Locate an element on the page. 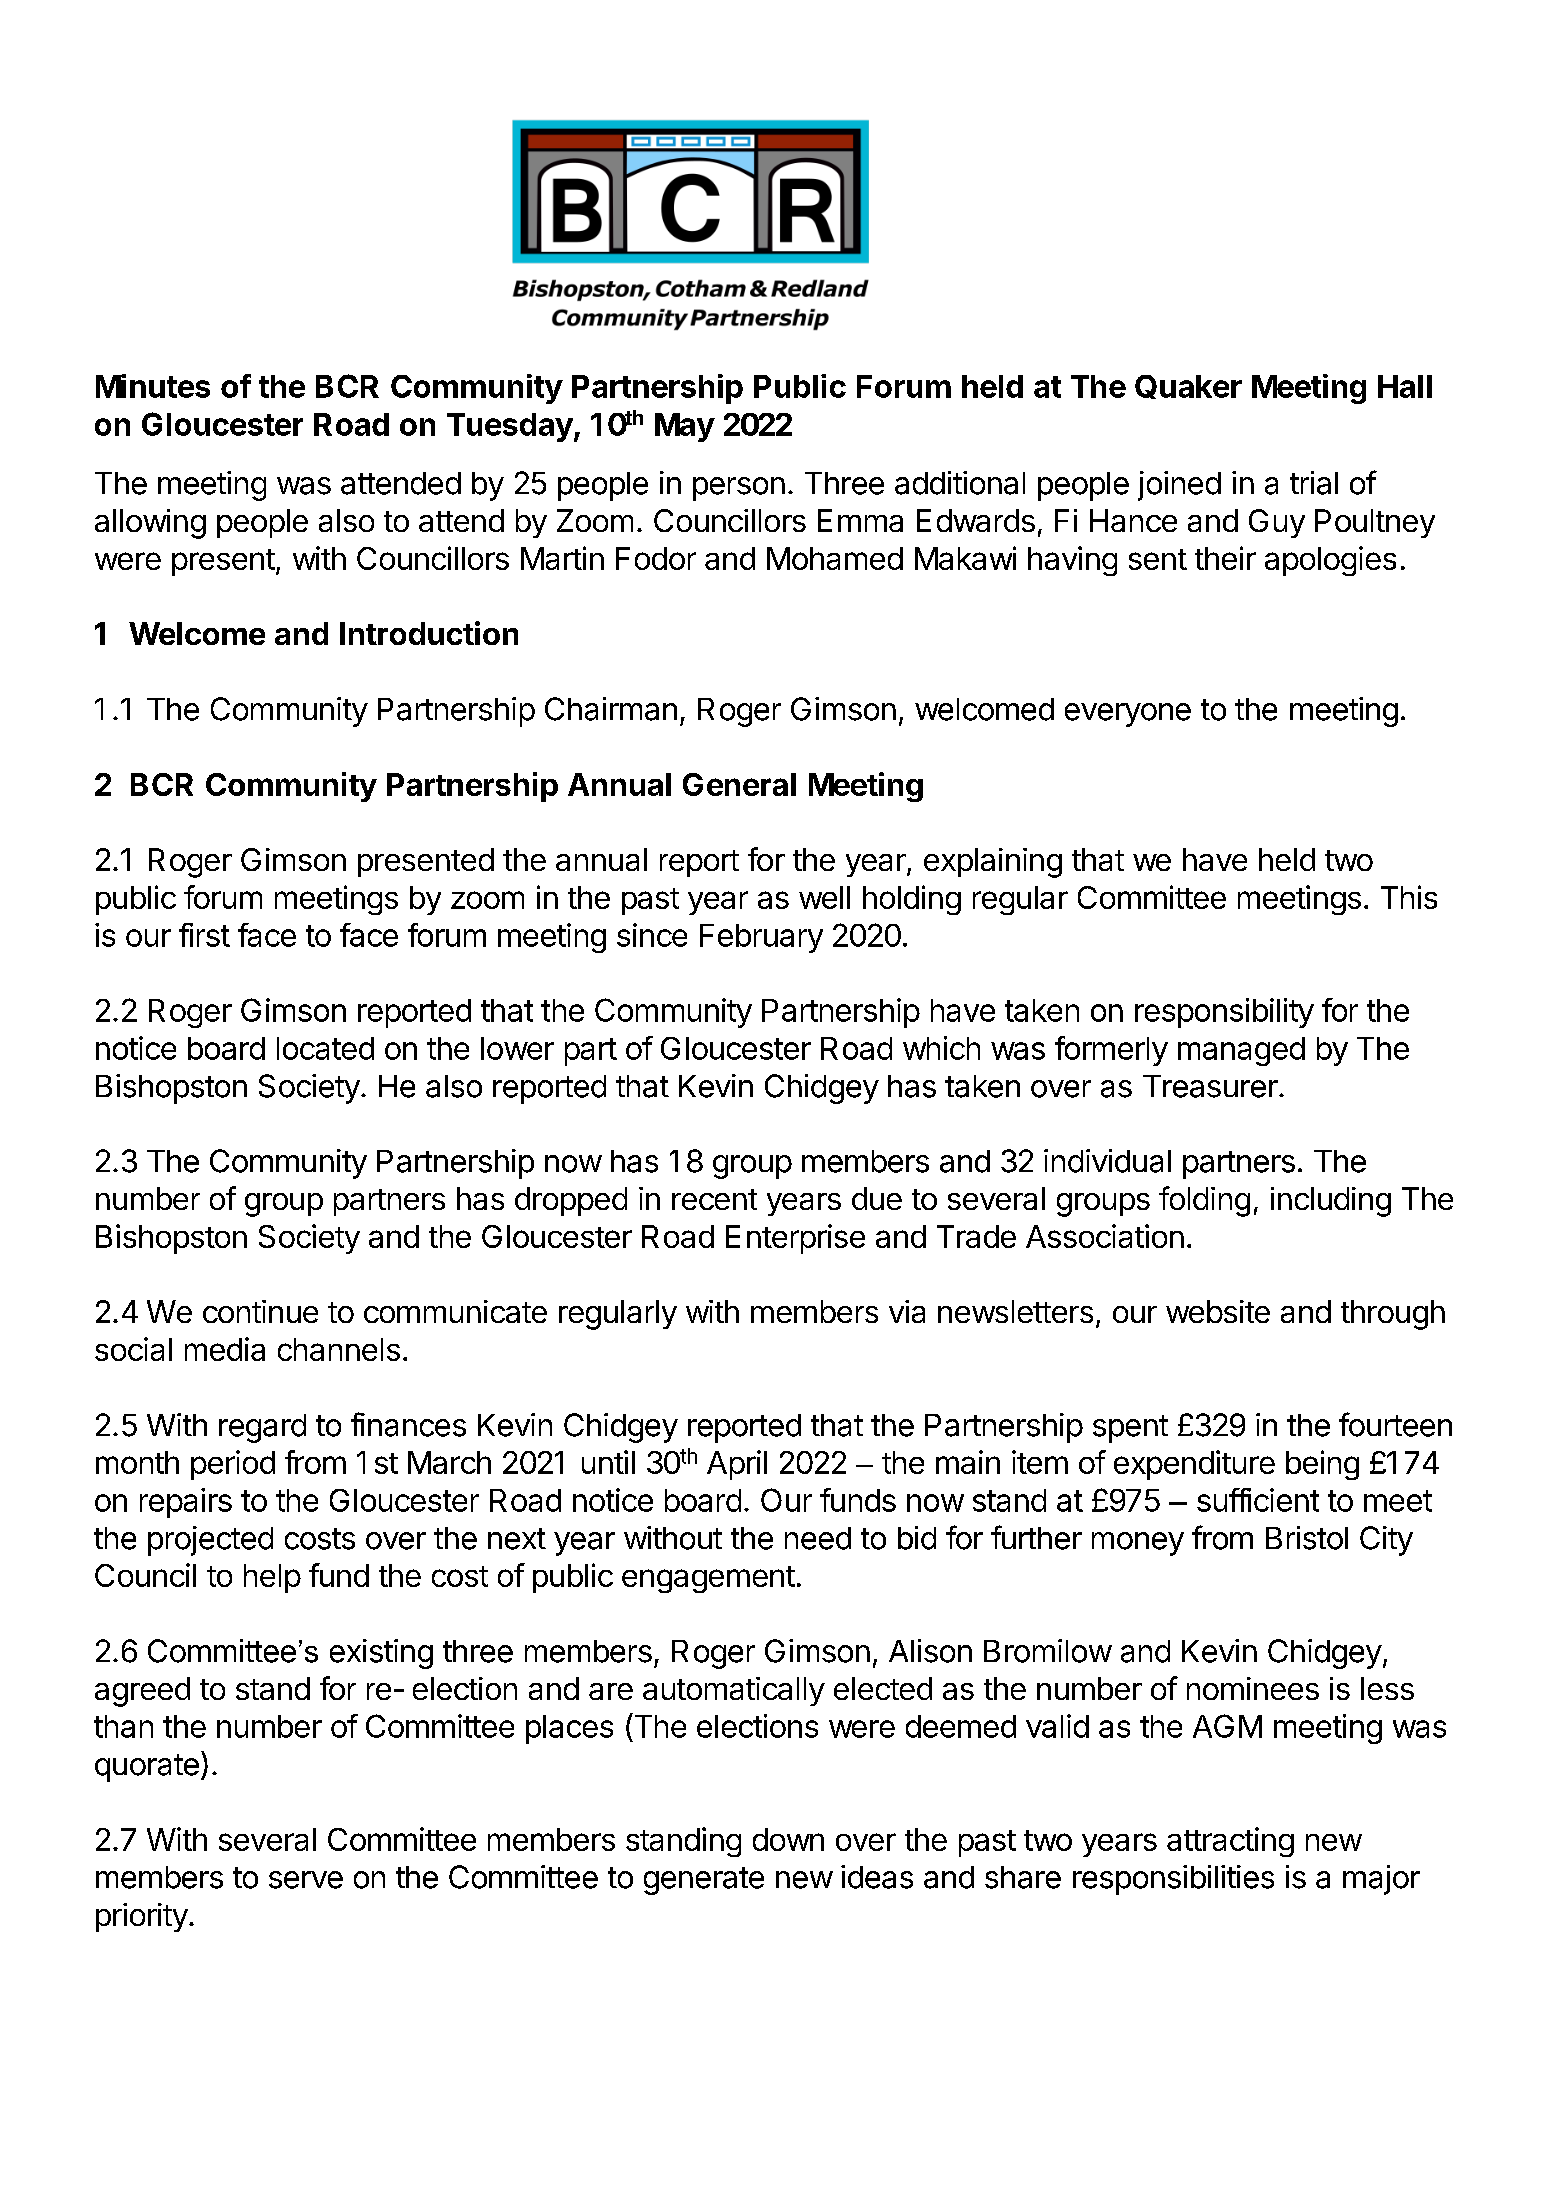 This page has width=1548, height=2189. Minutes is located at coordinates (153, 386).
